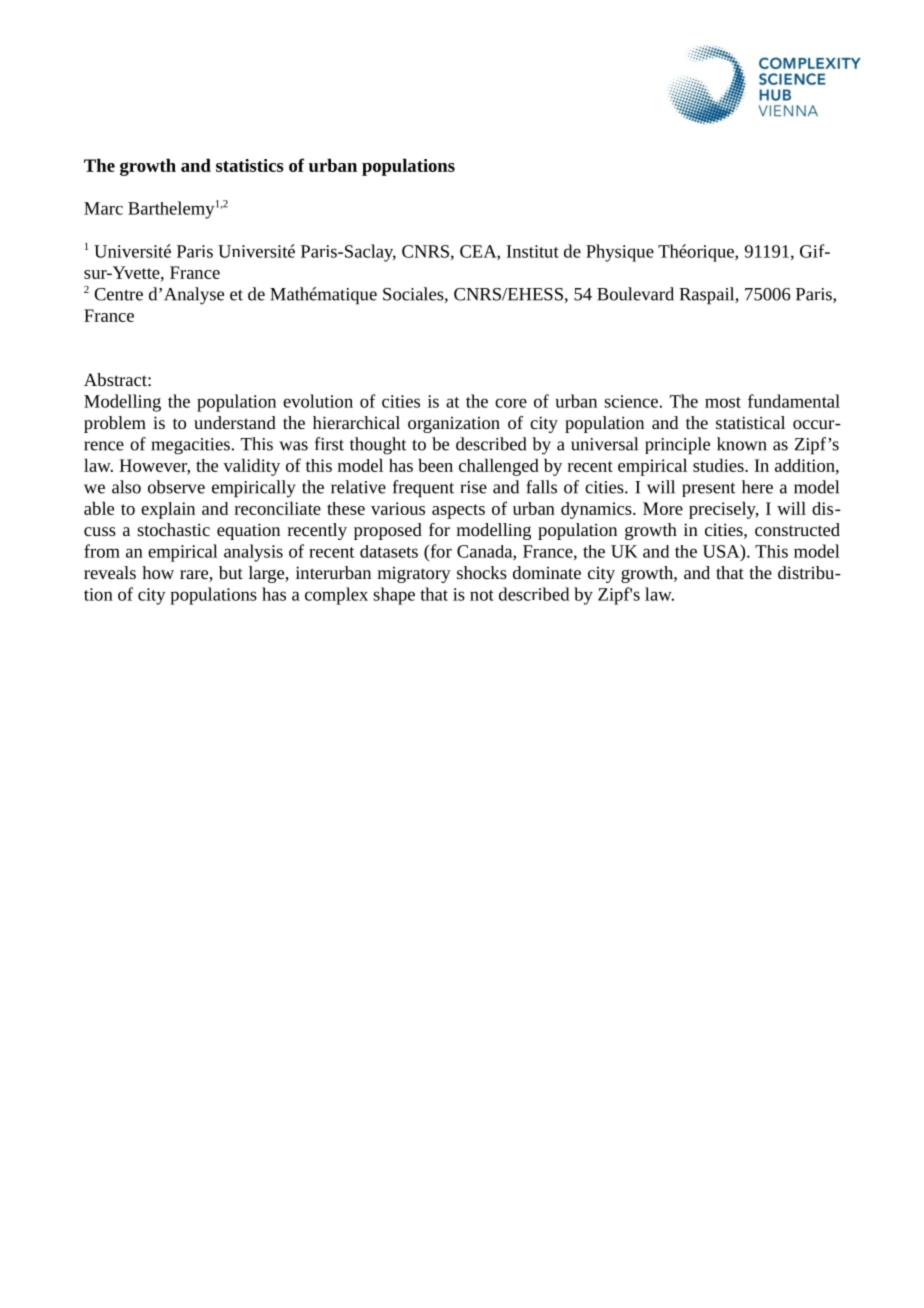 This screenshot has width=924, height=1308. What do you see at coordinates (118, 294) in the screenshot?
I see `Centre` at bounding box center [118, 294].
